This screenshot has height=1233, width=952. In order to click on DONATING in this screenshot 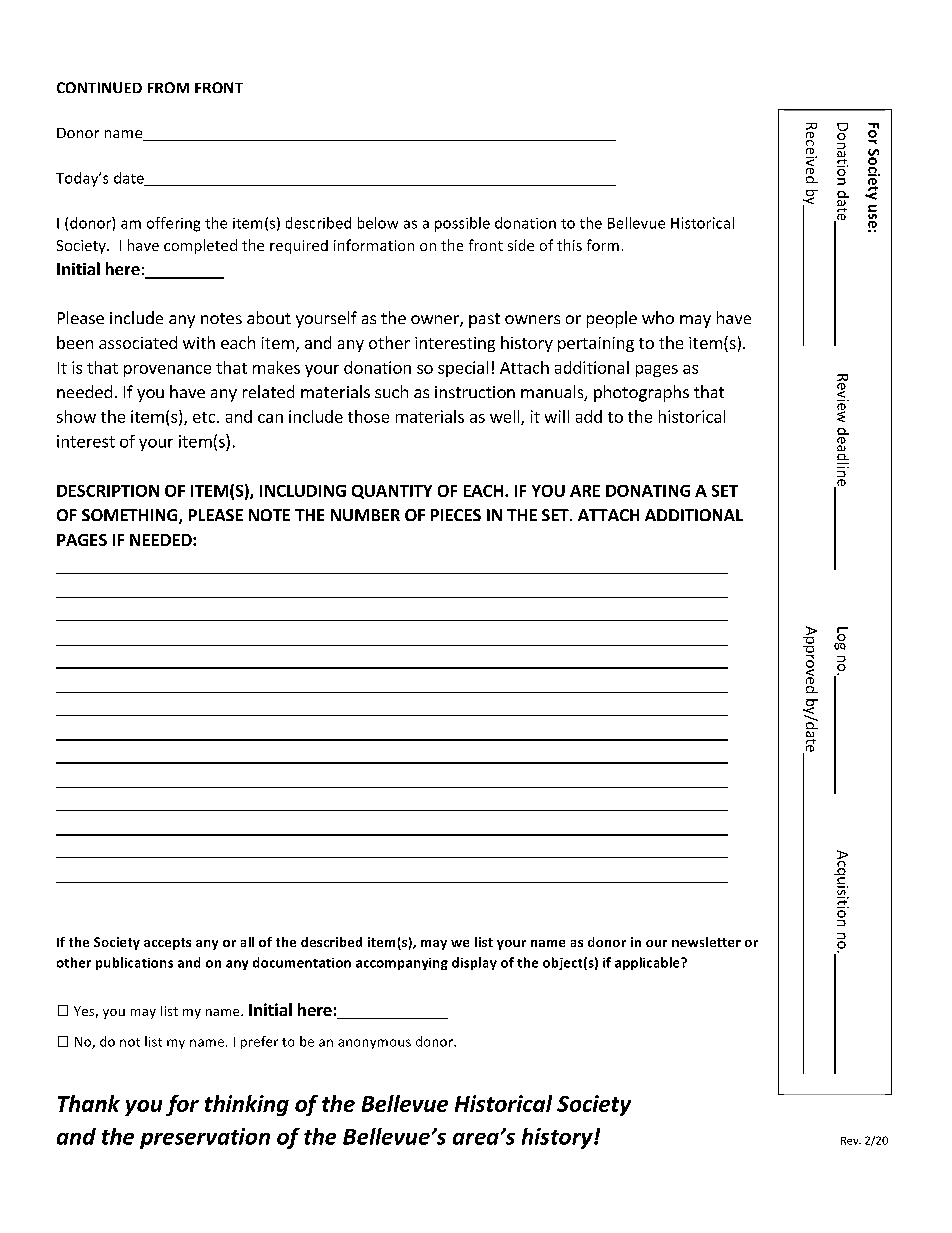, I will do `click(648, 491)`.
